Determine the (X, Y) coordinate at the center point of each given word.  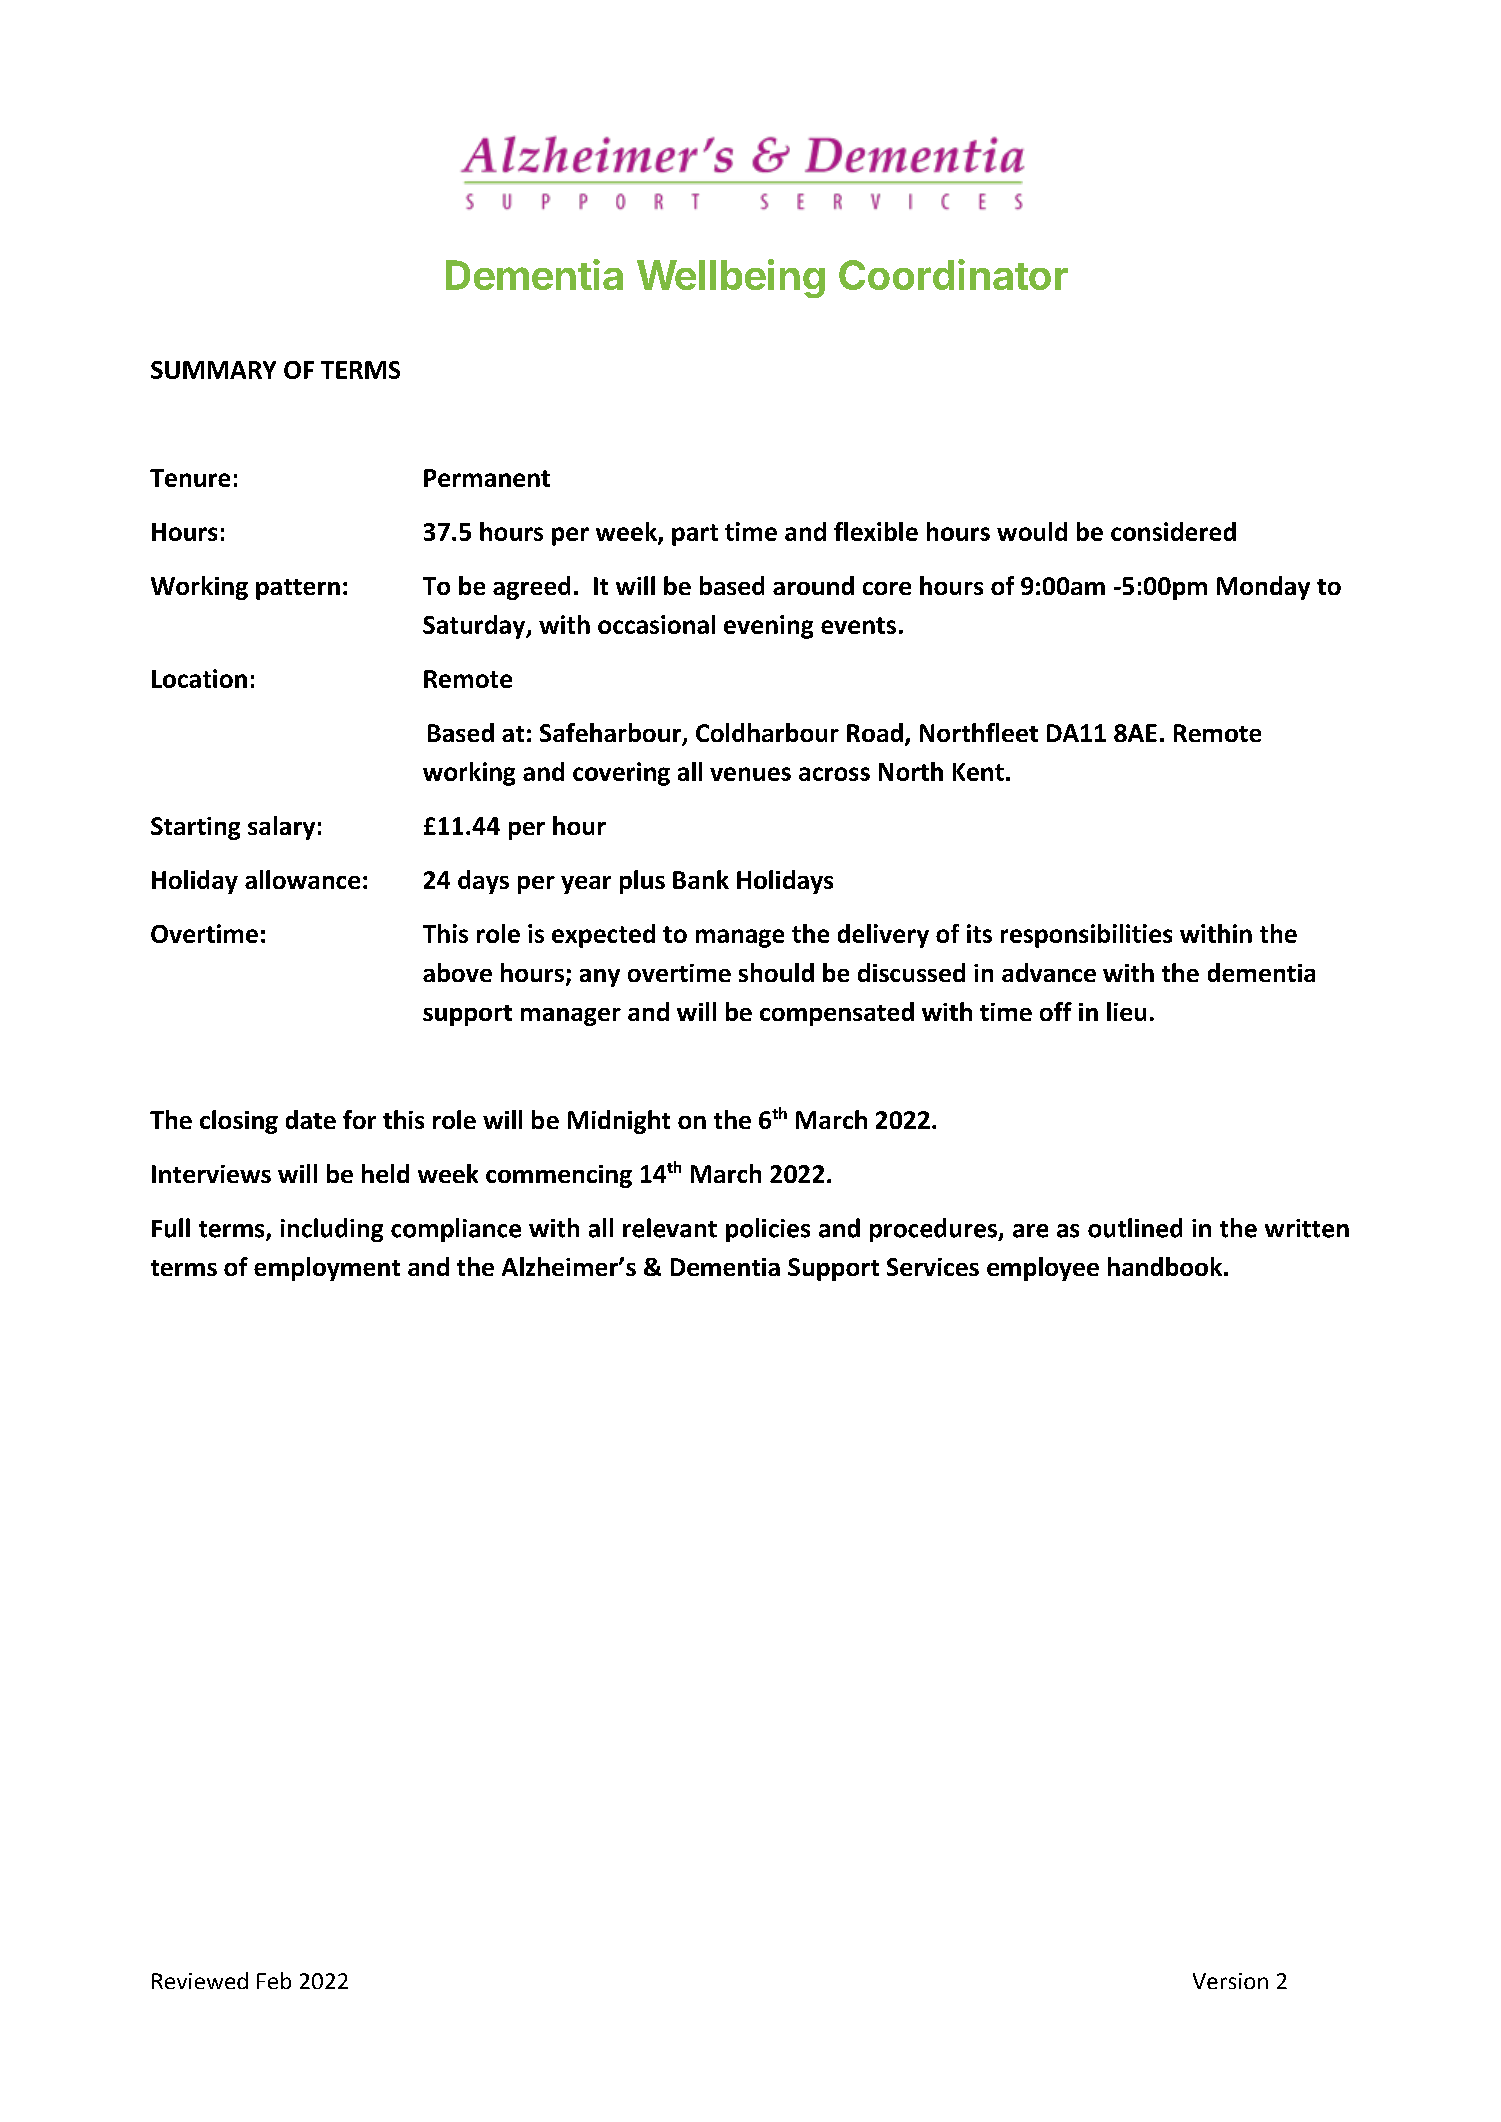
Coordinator (953, 274)
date (311, 1119)
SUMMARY (213, 370)
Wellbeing (731, 278)
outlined (1135, 1228)
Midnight (619, 1122)
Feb (274, 1980)
